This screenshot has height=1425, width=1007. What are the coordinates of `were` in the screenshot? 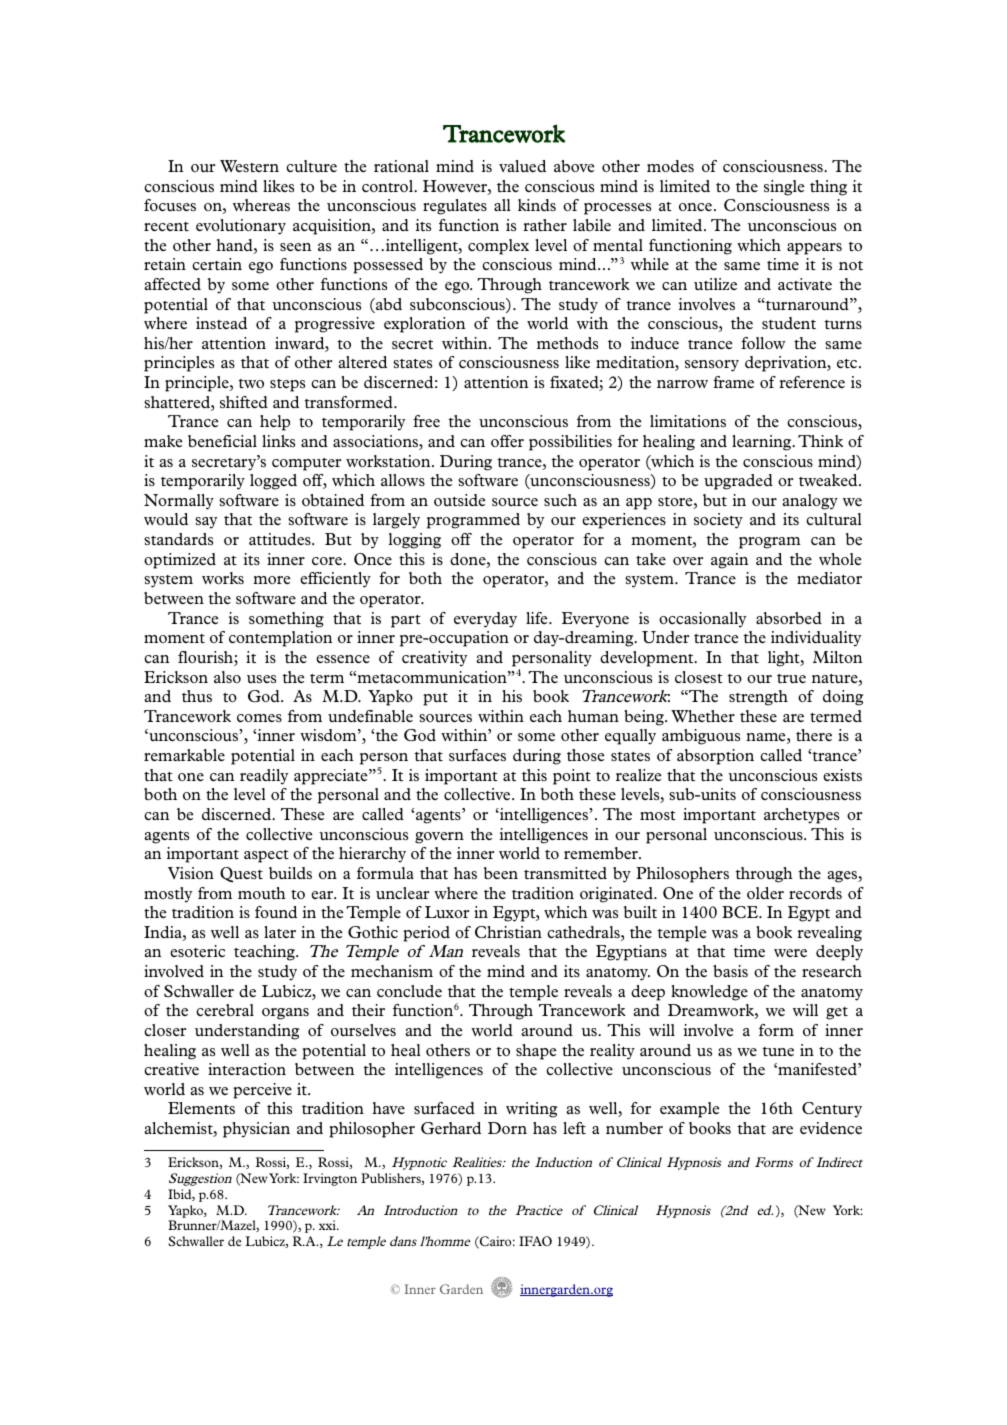 It's located at (790, 953).
